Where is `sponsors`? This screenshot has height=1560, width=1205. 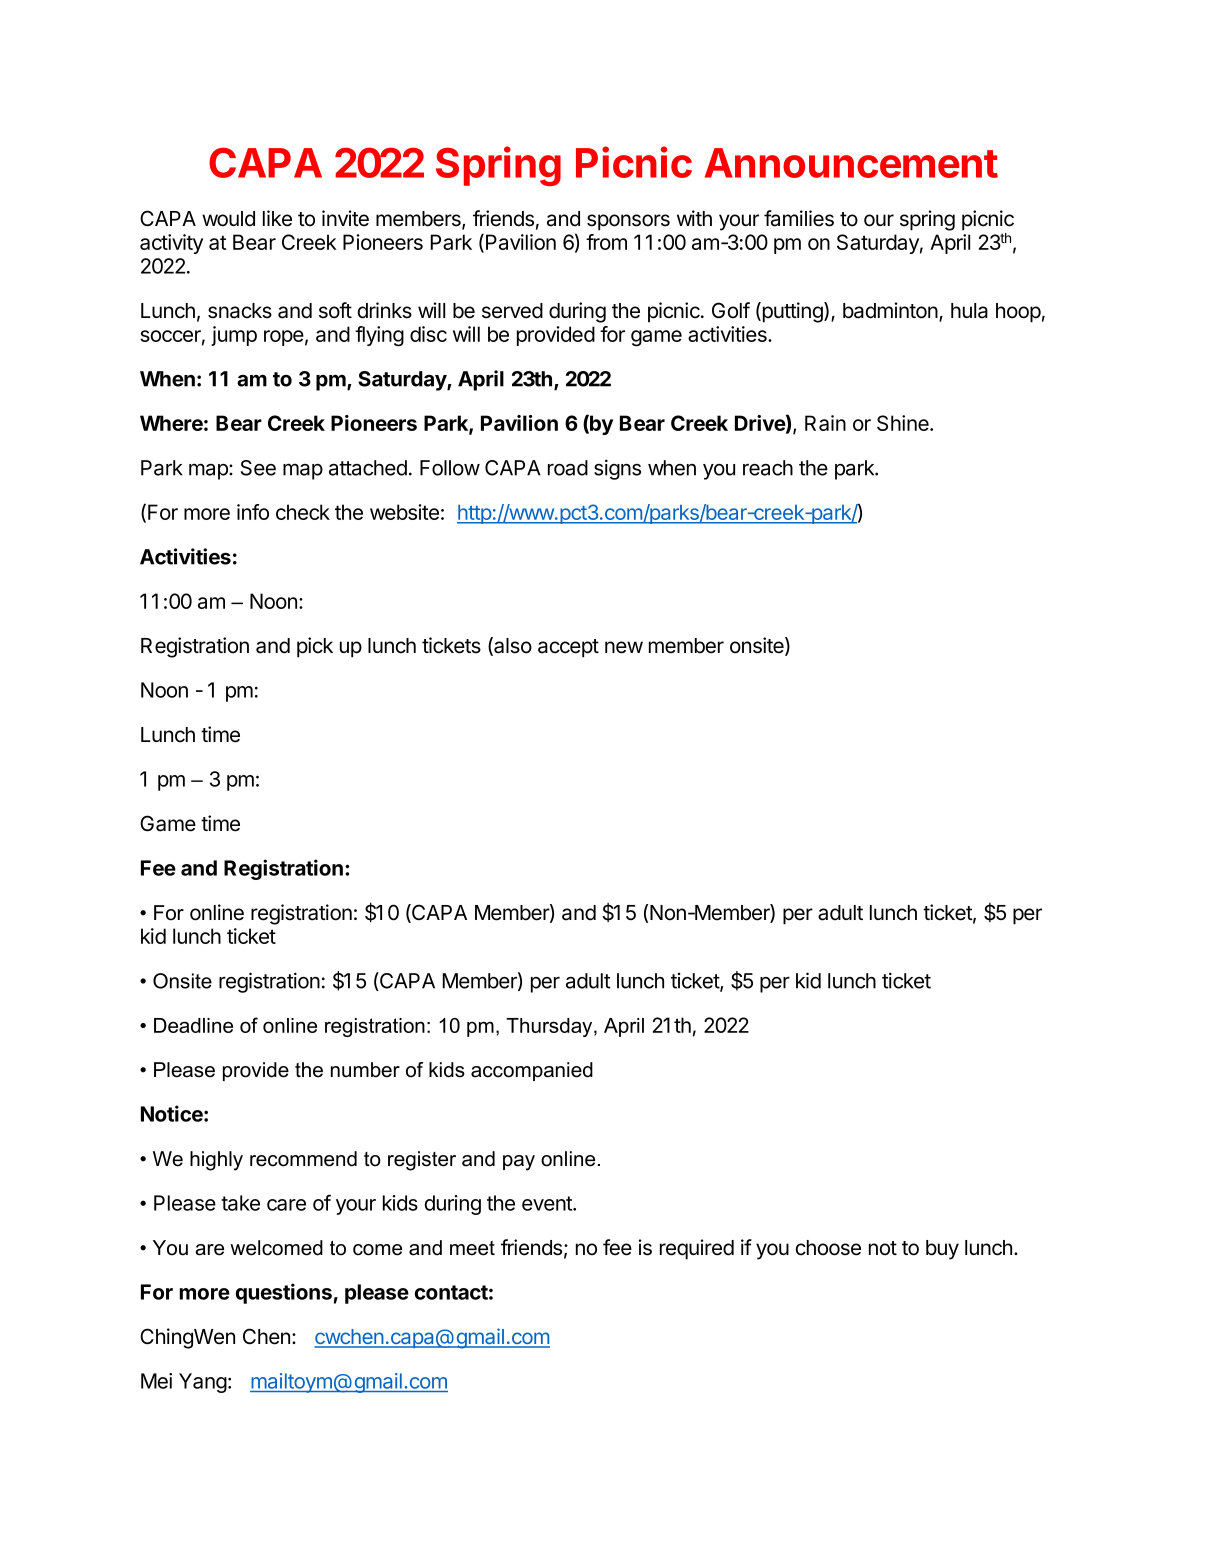 sponsors is located at coordinates (628, 222).
